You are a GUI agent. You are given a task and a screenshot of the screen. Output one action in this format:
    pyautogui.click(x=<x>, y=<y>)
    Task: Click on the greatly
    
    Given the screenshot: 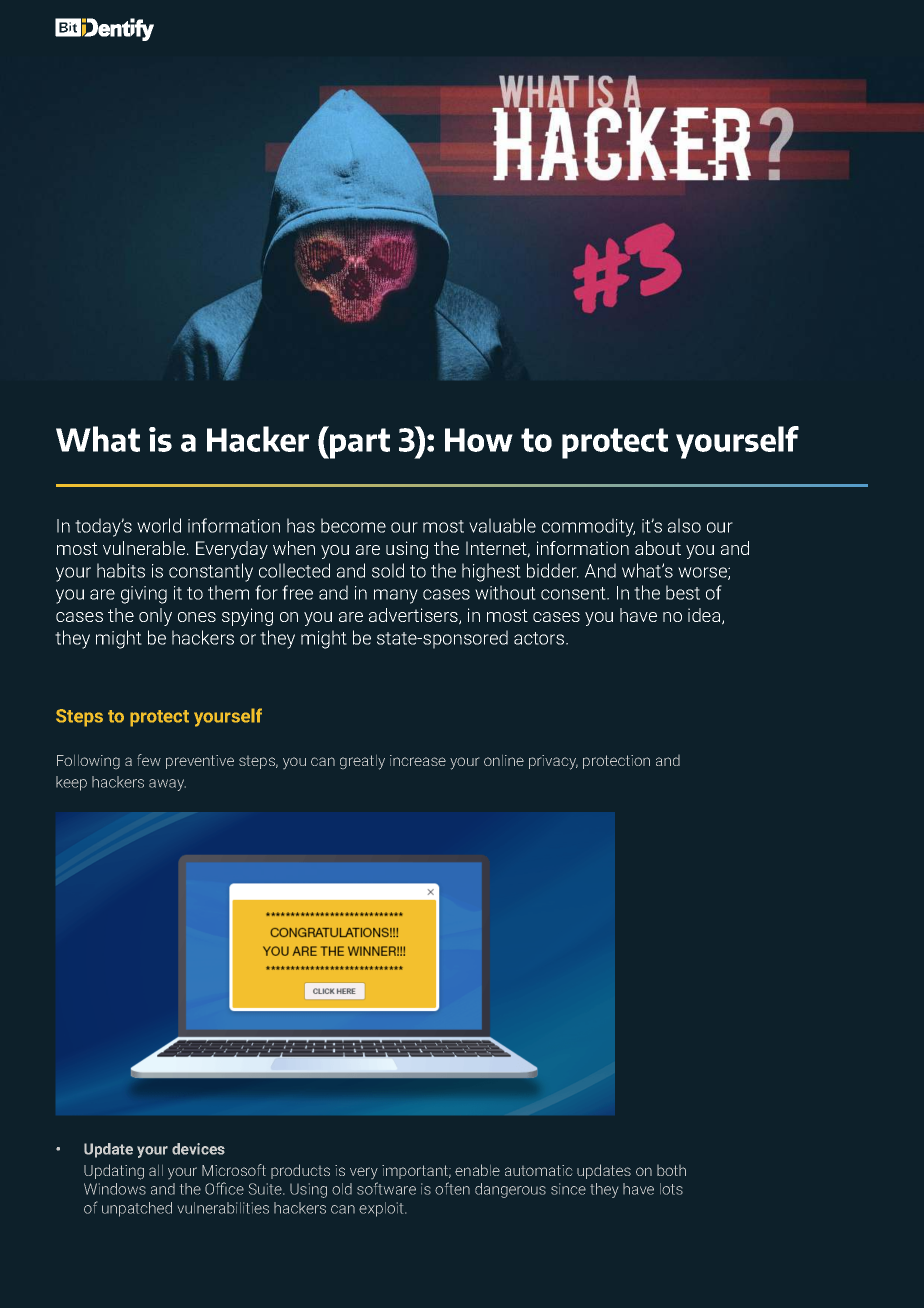 What is the action you would take?
    pyautogui.click(x=362, y=762)
